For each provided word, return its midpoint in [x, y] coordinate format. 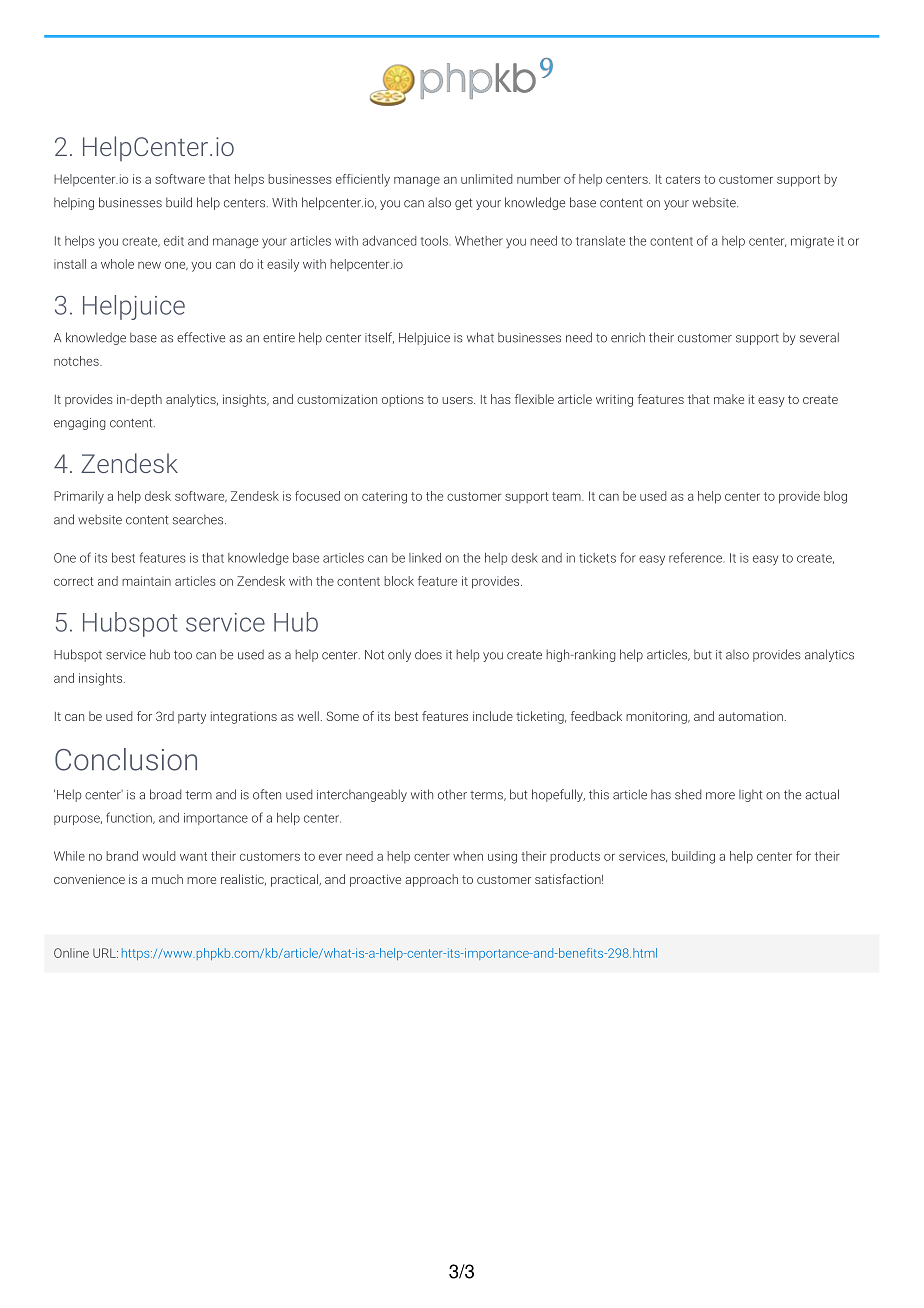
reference [695, 557]
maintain [146, 581]
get [463, 204]
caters [683, 179]
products [575, 857]
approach [431, 880]
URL [105, 953]
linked [425, 558]
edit [174, 241]
